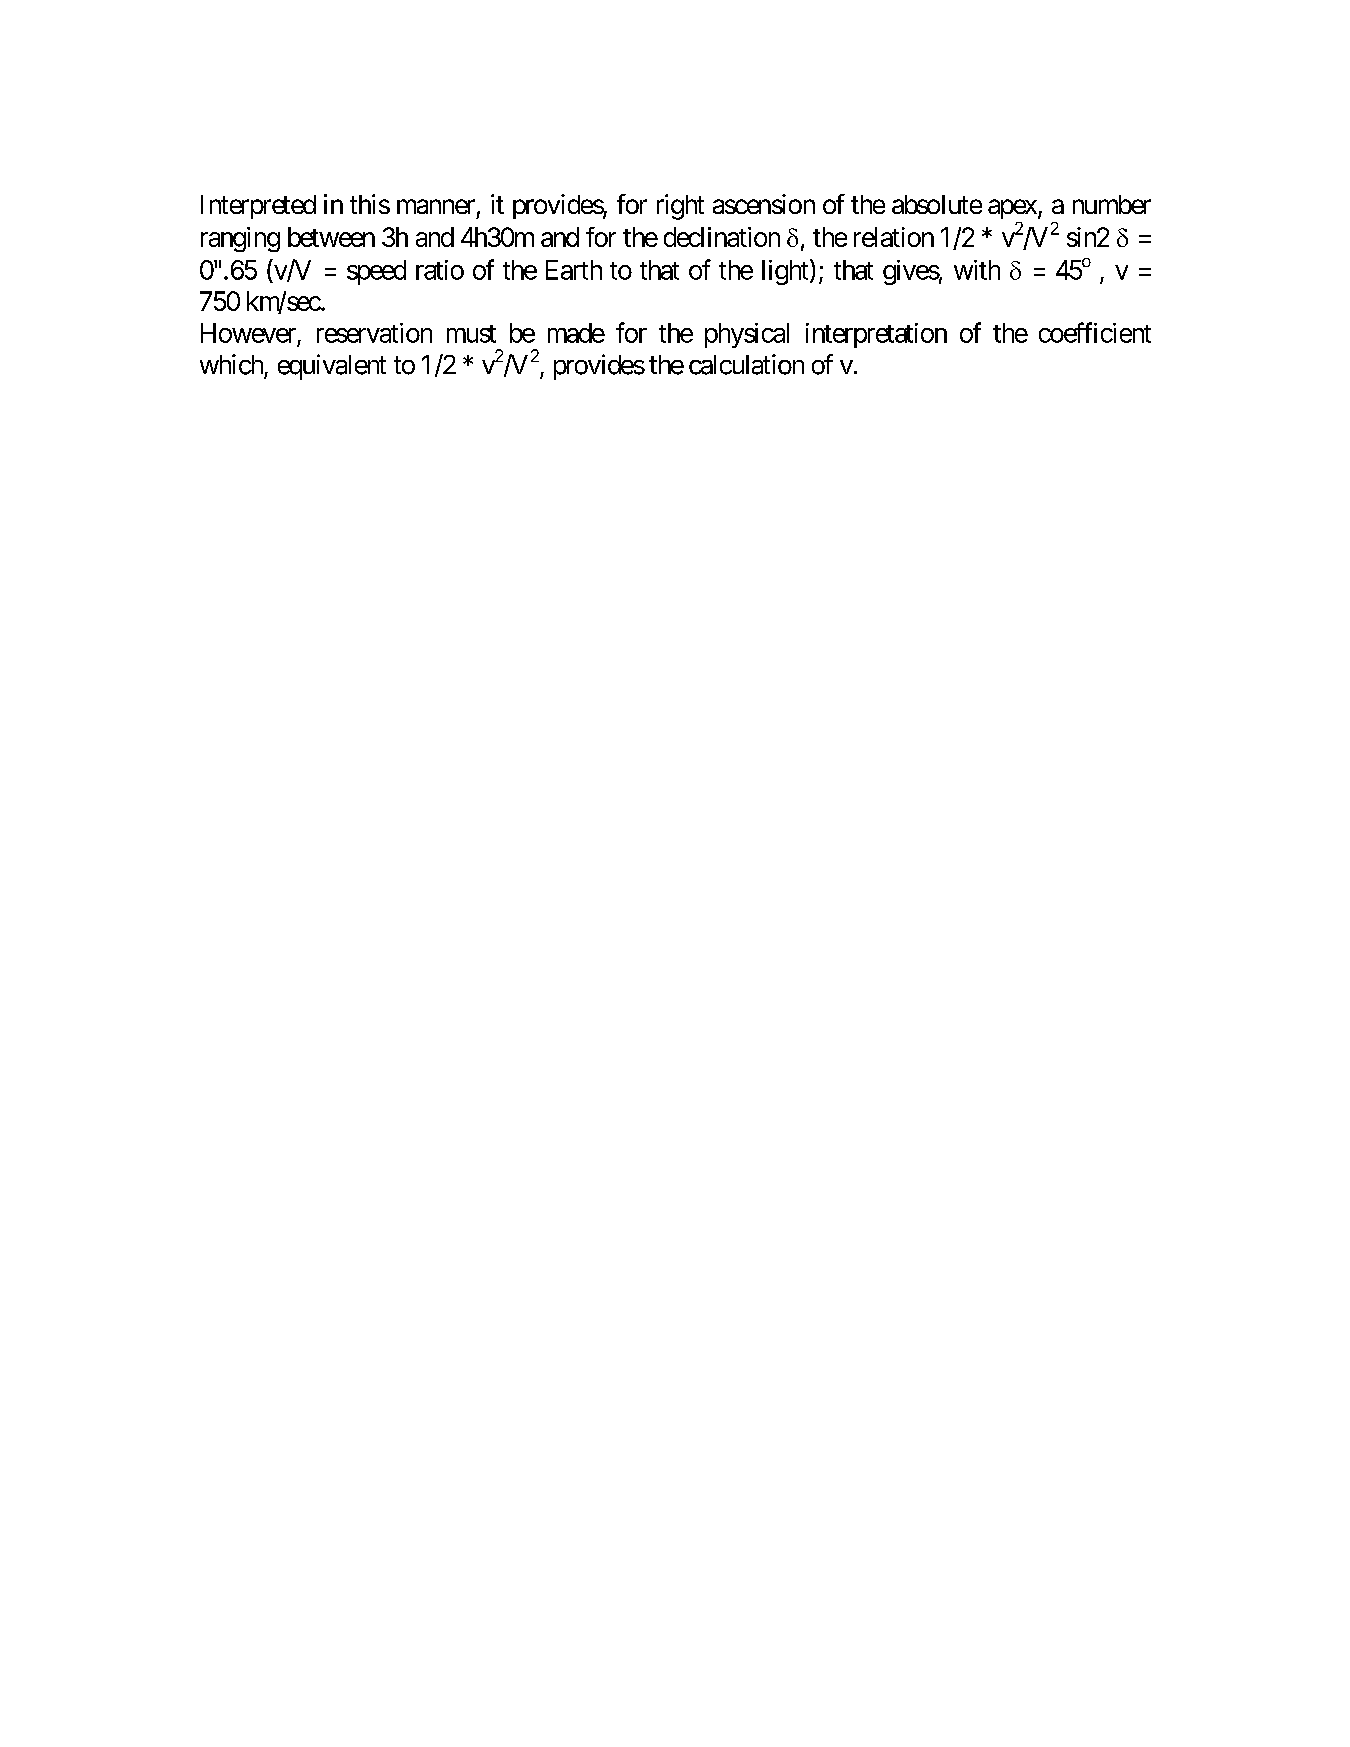 The width and height of the page is (1350, 1747). Describe the element at coordinates (680, 207) in the page. I see `right` at that location.
